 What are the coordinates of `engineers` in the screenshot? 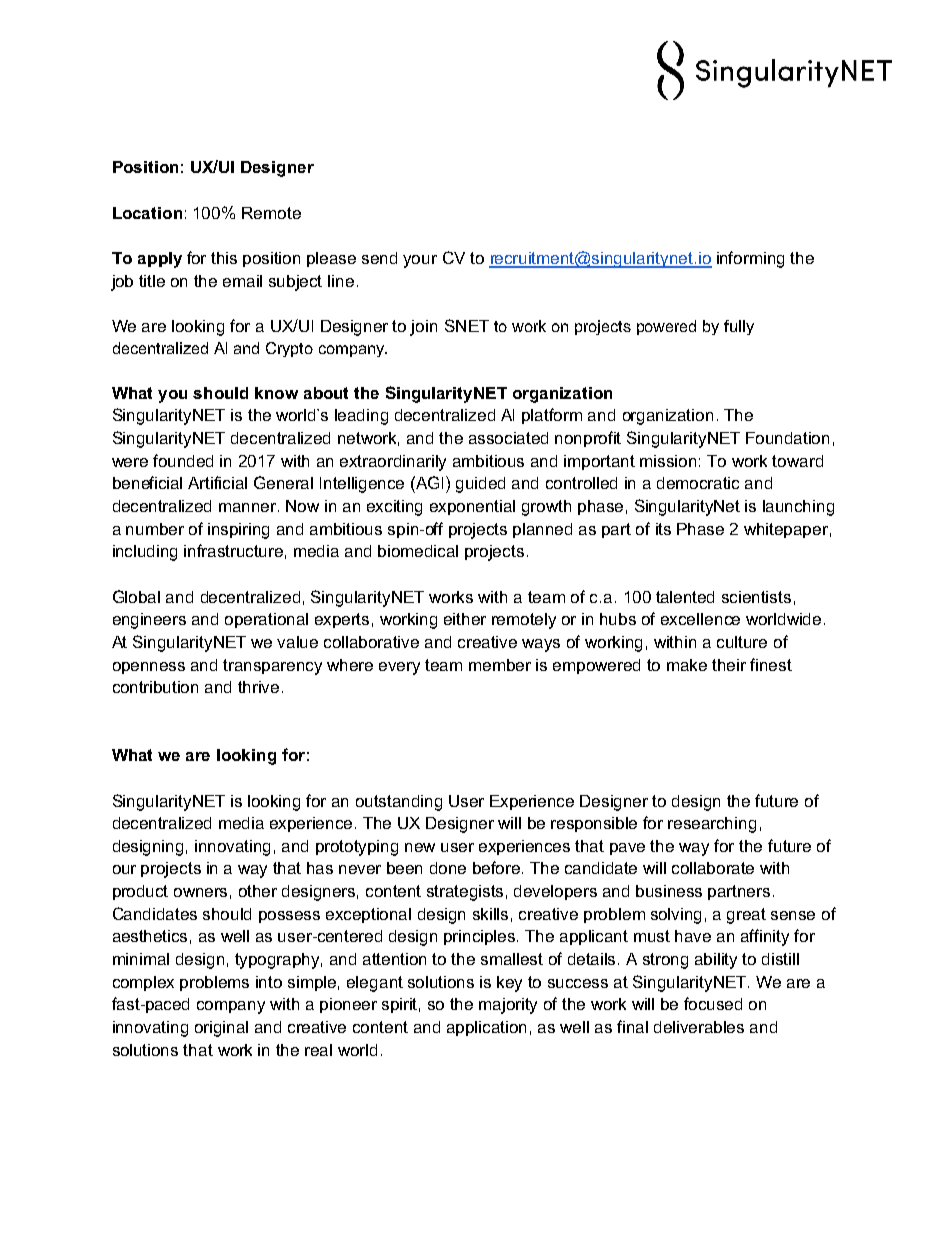 It's located at (149, 621).
